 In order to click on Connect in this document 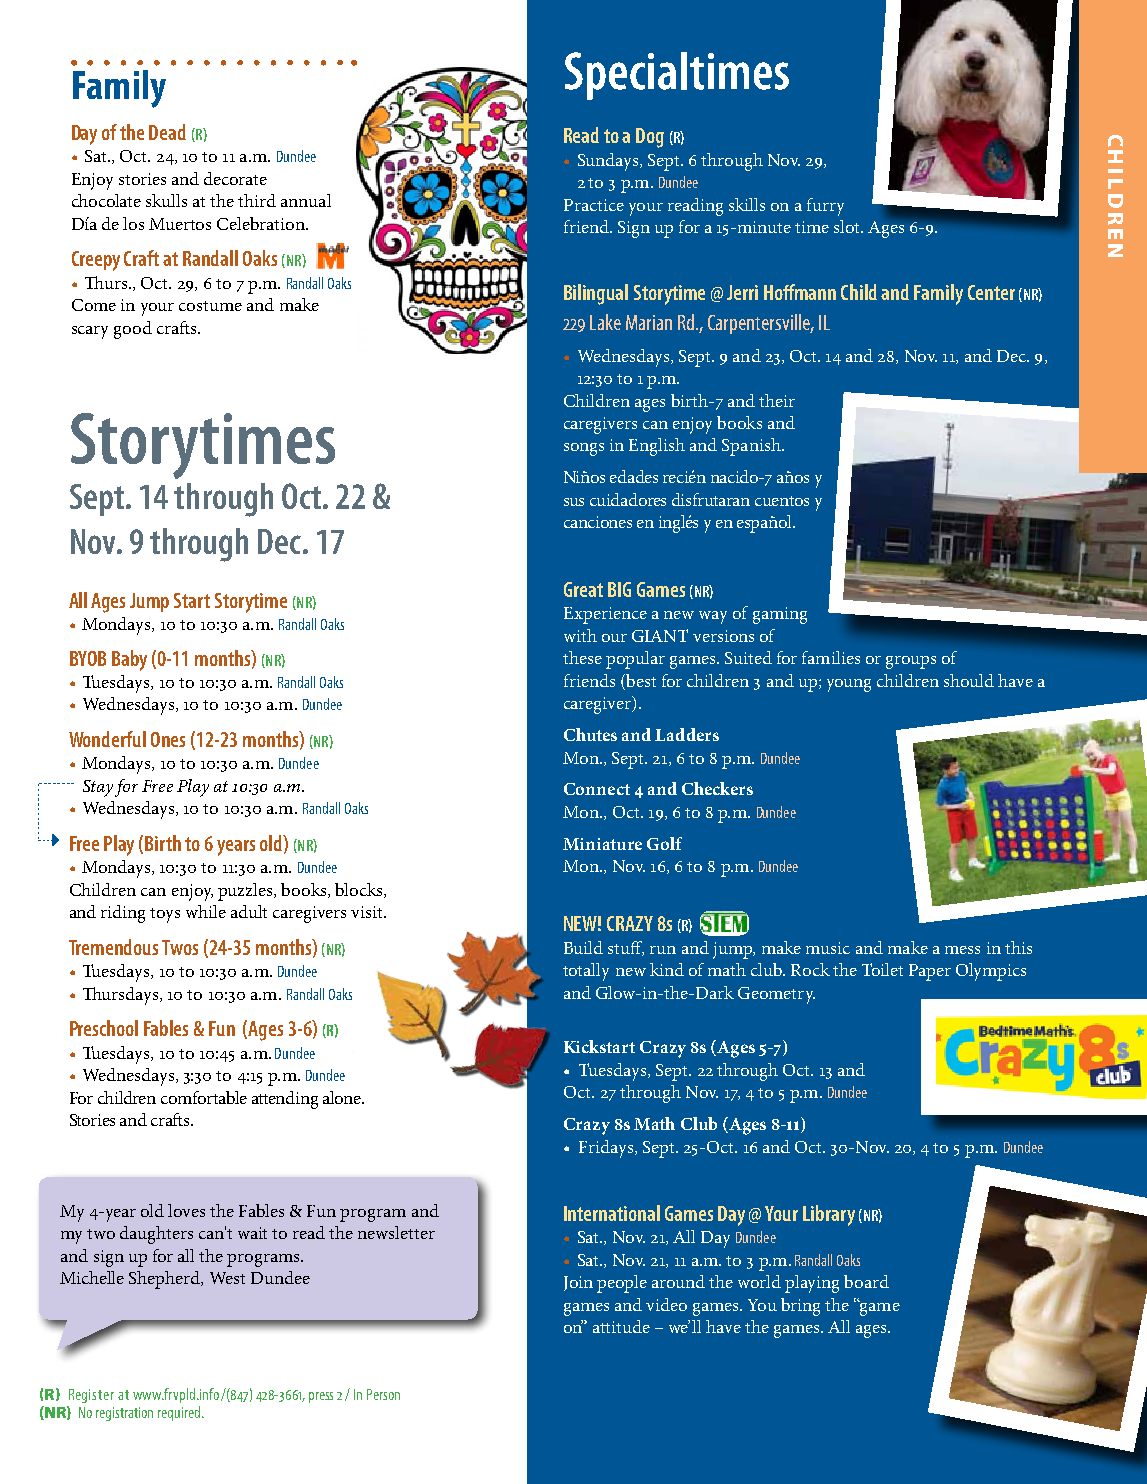, I will do `click(597, 789)`.
